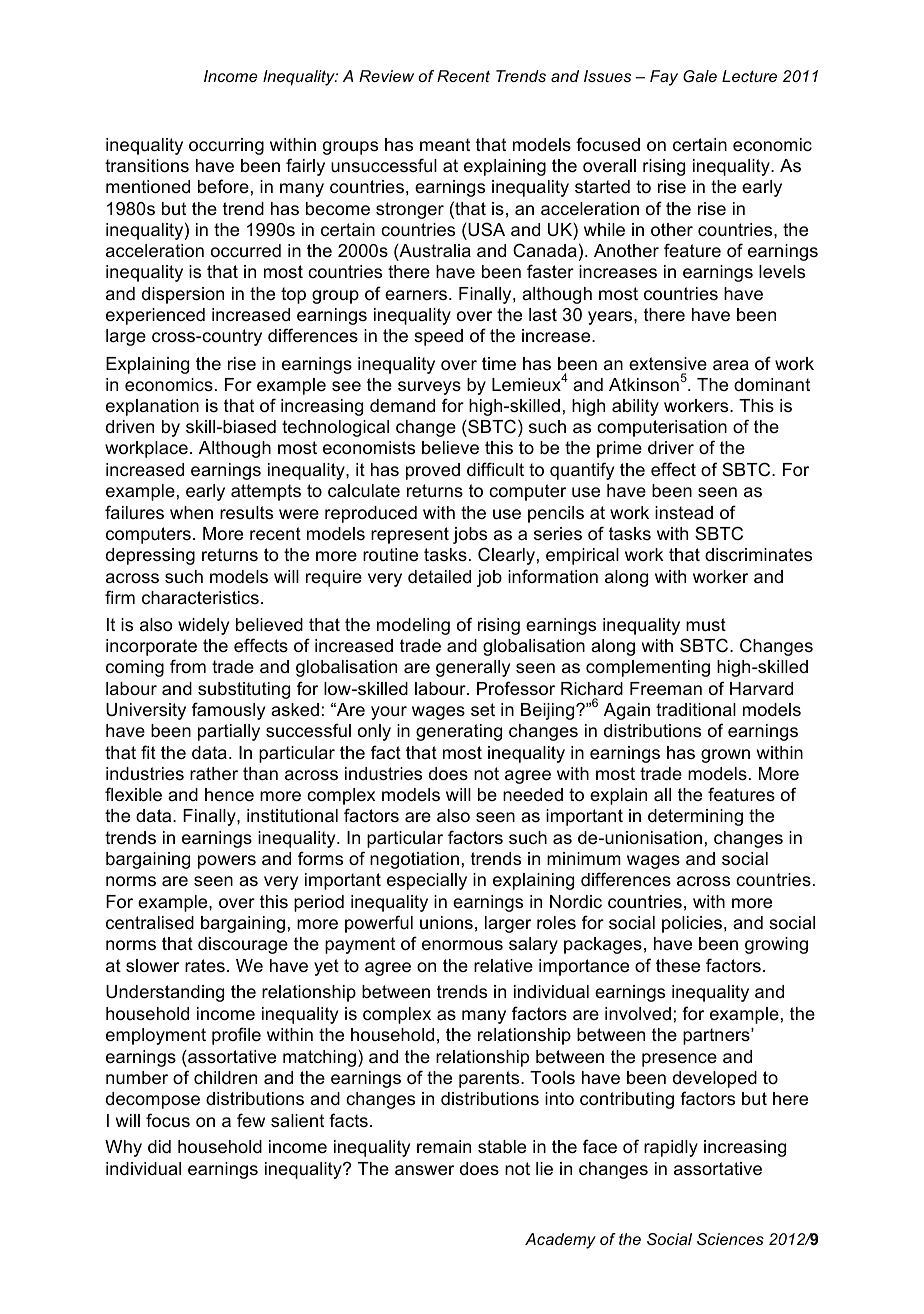 The height and width of the image is (1314, 924). Describe the element at coordinates (159, 1146) in the image. I see `did` at that location.
